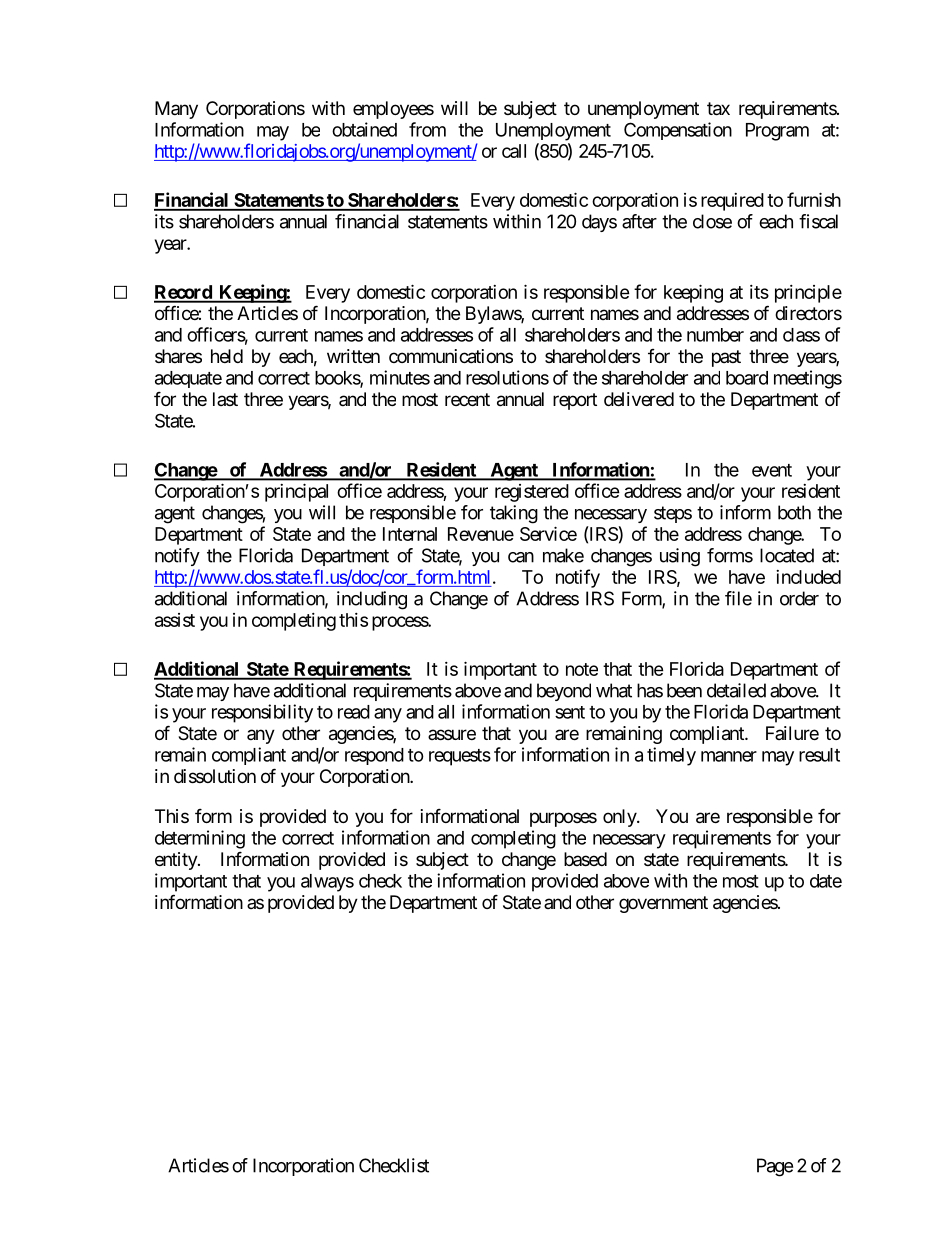  What do you see at coordinates (514, 151) in the screenshot?
I see `call` at bounding box center [514, 151].
